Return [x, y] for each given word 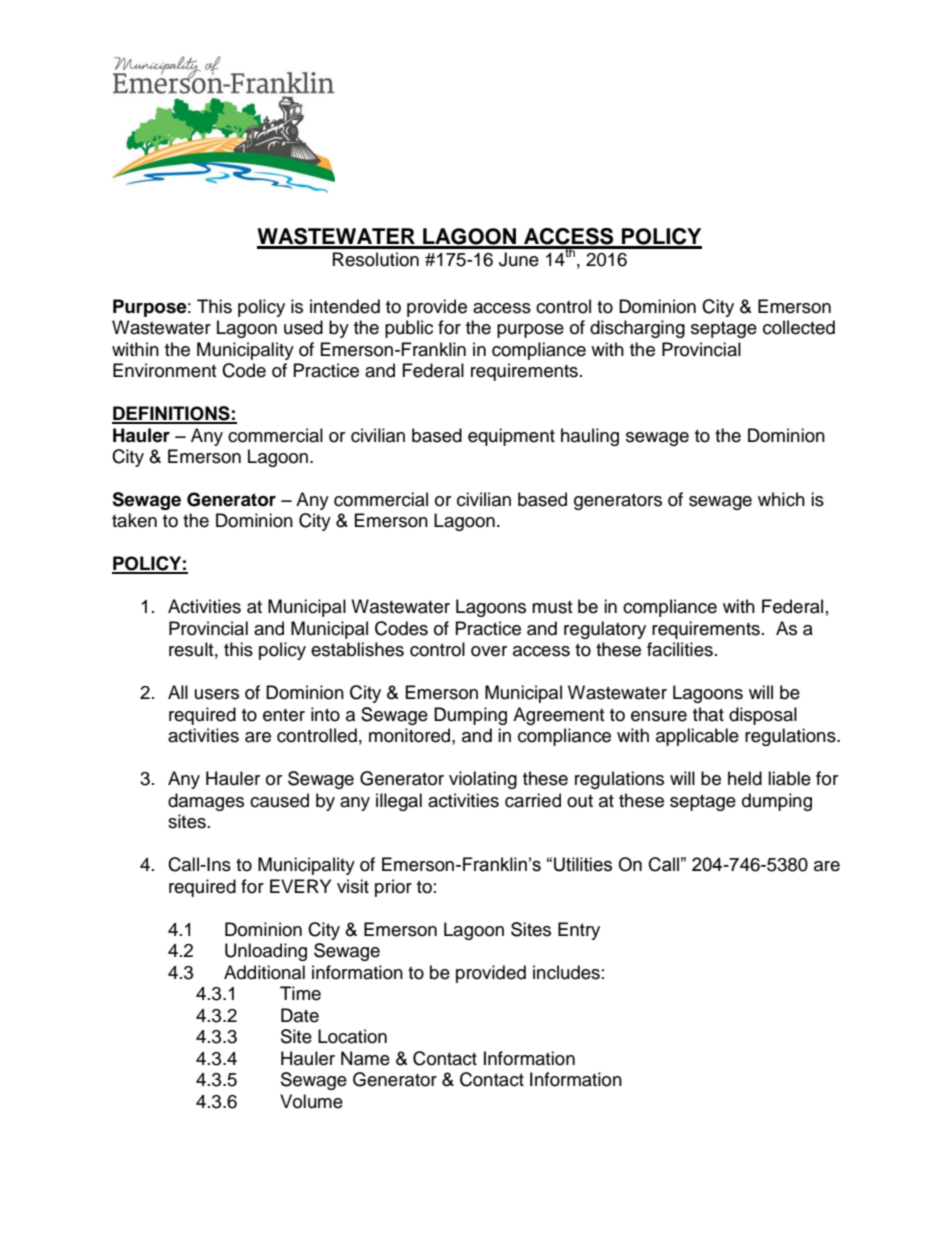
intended [345, 306]
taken [134, 520]
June [519, 259]
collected [799, 327]
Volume [311, 1101]
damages [206, 802]
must [552, 607]
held [745, 778]
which [781, 499]
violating [483, 780]
